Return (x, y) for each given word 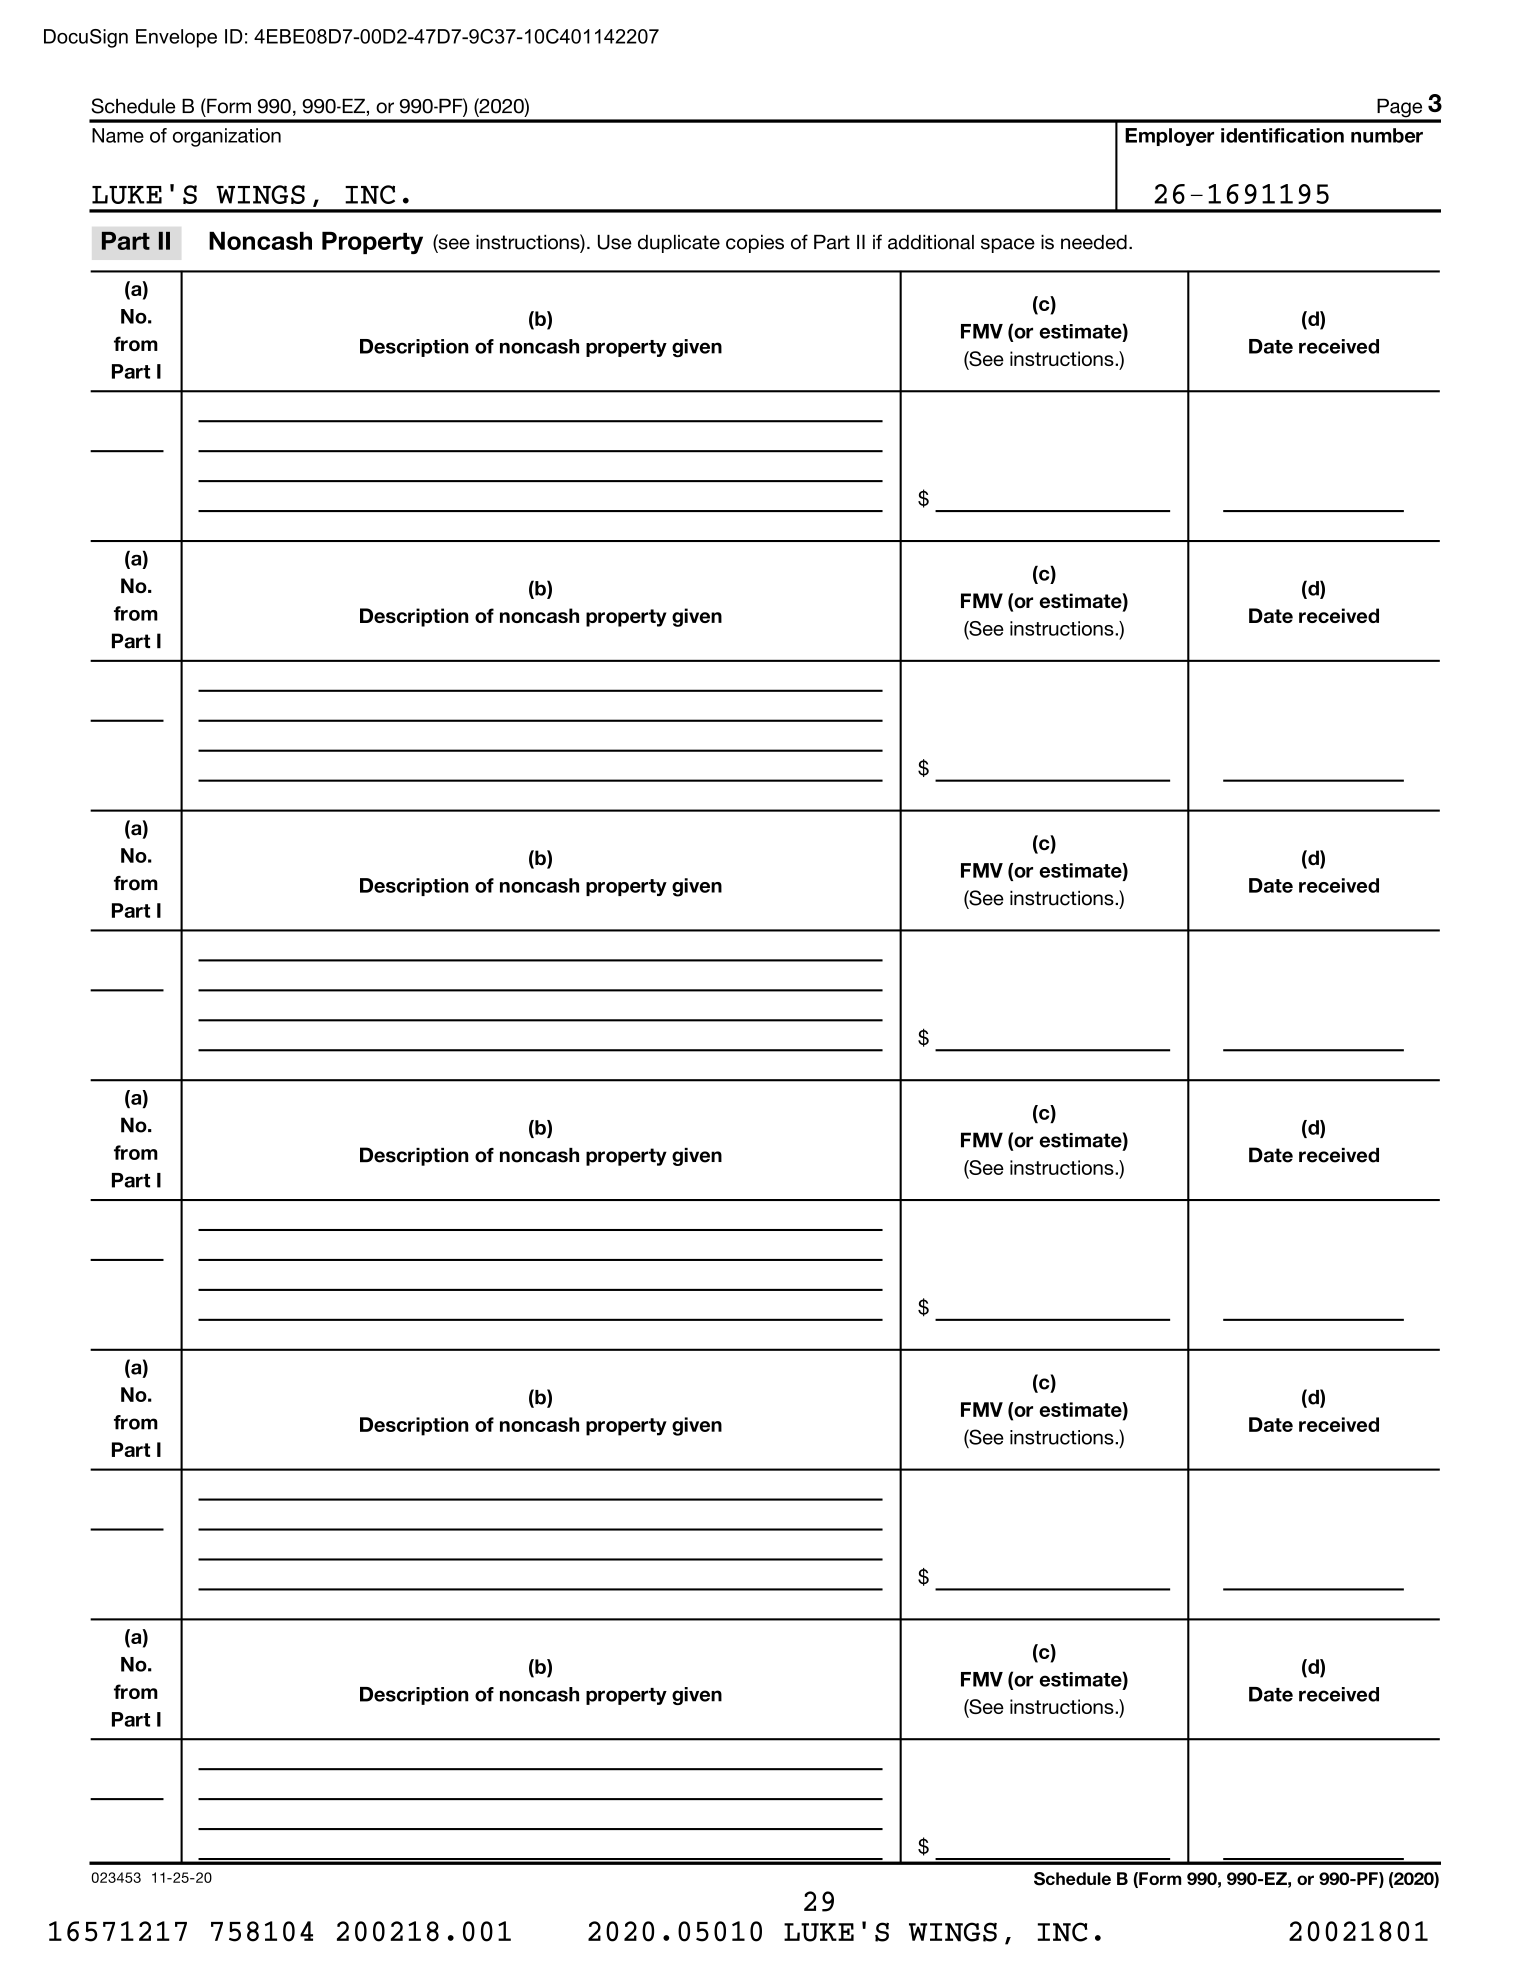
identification (1282, 135)
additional (931, 242)
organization (227, 137)
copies (755, 244)
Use (615, 242)
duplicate (679, 244)
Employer (1169, 137)
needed (1094, 242)
